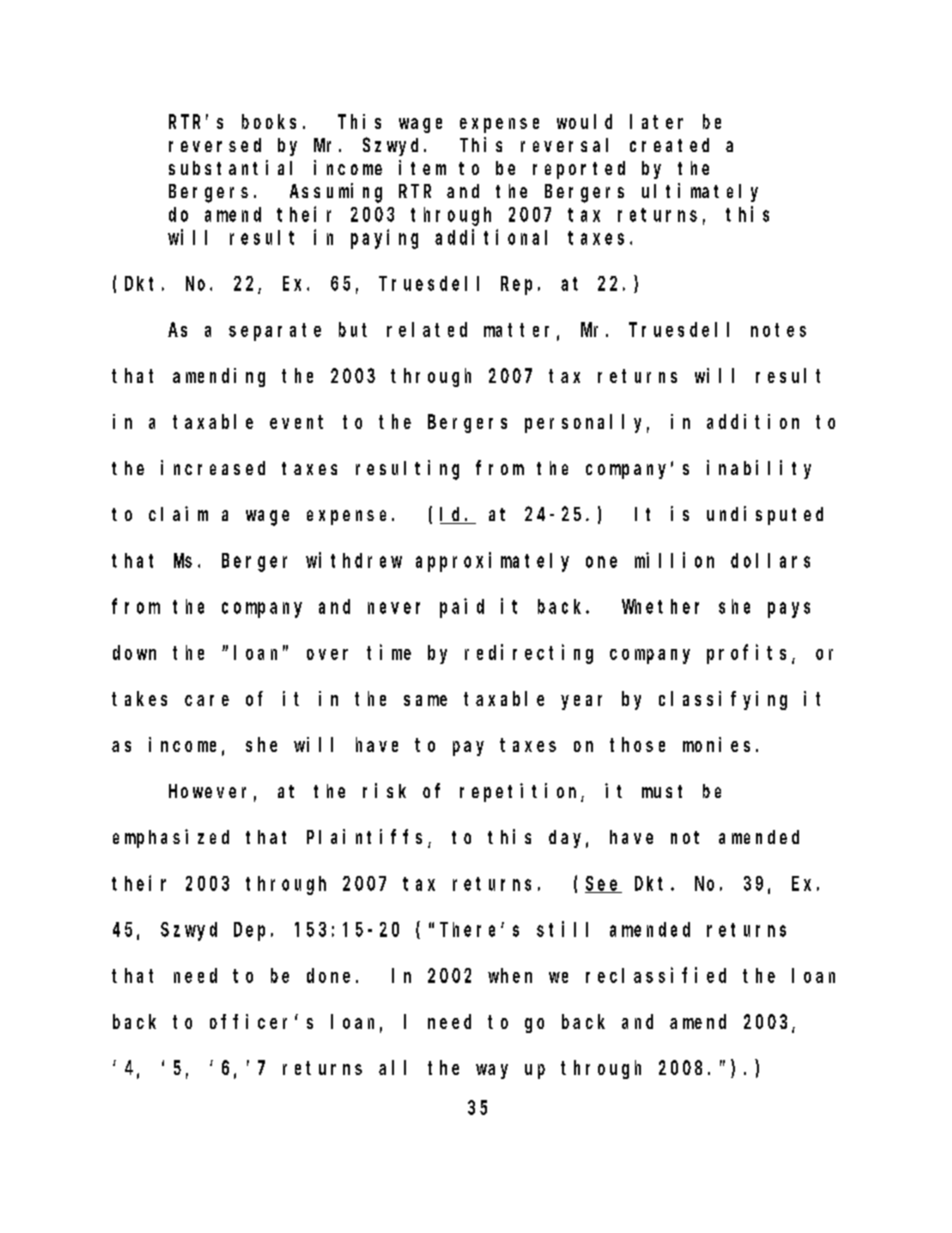 The image size is (952, 1233). Describe the element at coordinates (462, 608) in the screenshot. I see `paid` at that location.
